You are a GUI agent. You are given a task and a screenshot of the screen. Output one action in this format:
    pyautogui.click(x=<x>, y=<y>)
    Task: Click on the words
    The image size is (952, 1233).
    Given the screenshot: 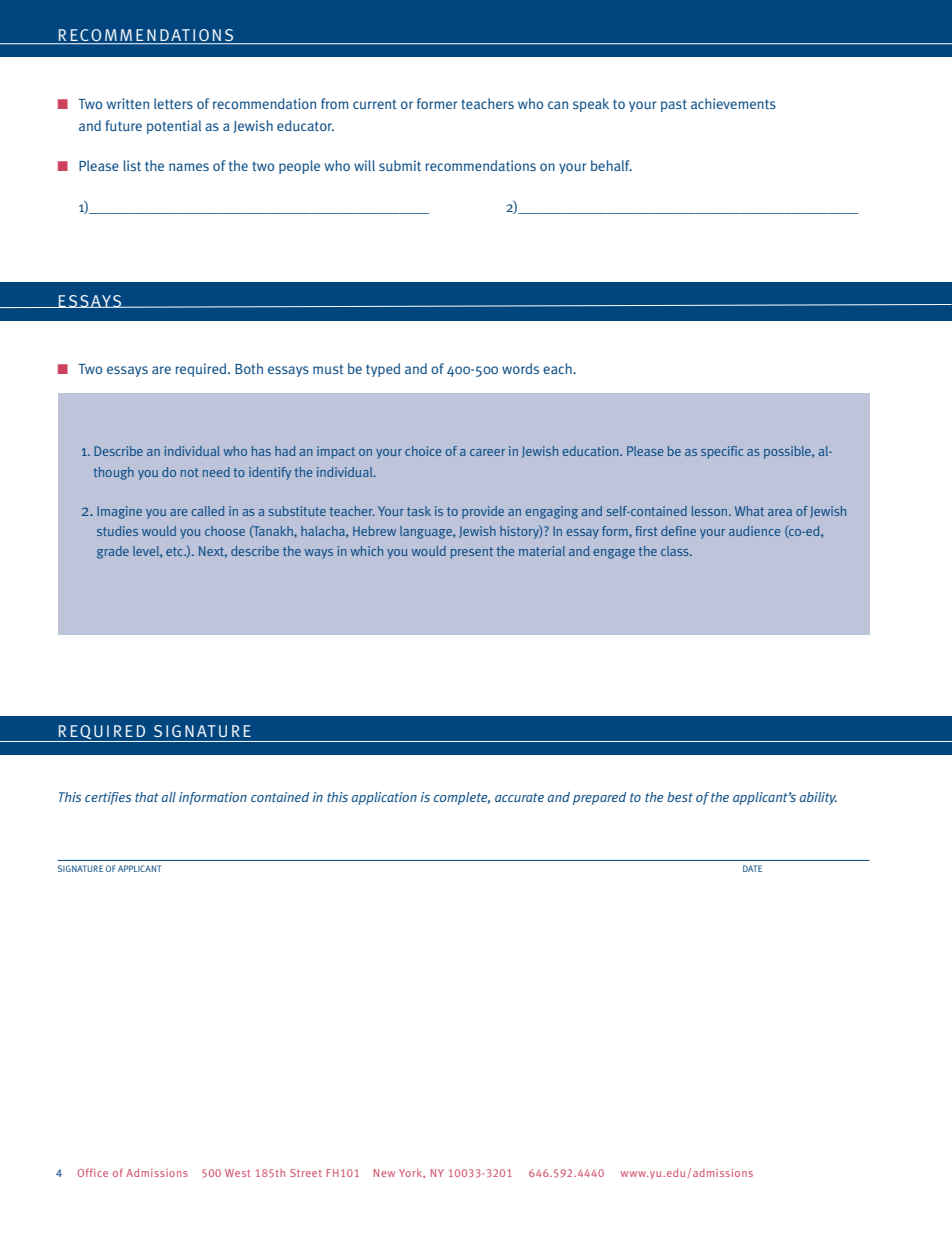 What is the action you would take?
    pyautogui.click(x=520, y=368)
